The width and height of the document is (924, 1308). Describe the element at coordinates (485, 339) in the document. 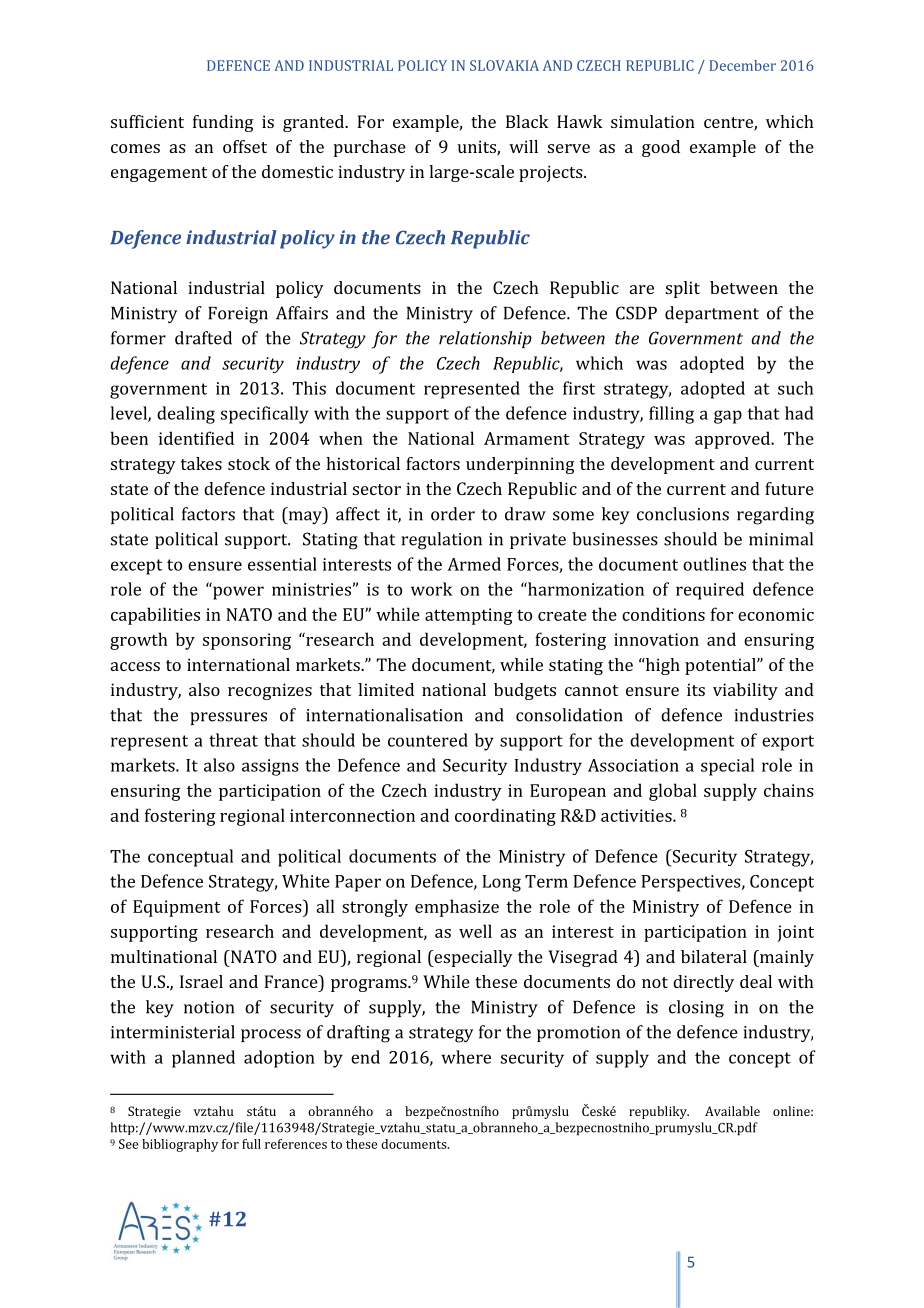

I see `relationship` at that location.
